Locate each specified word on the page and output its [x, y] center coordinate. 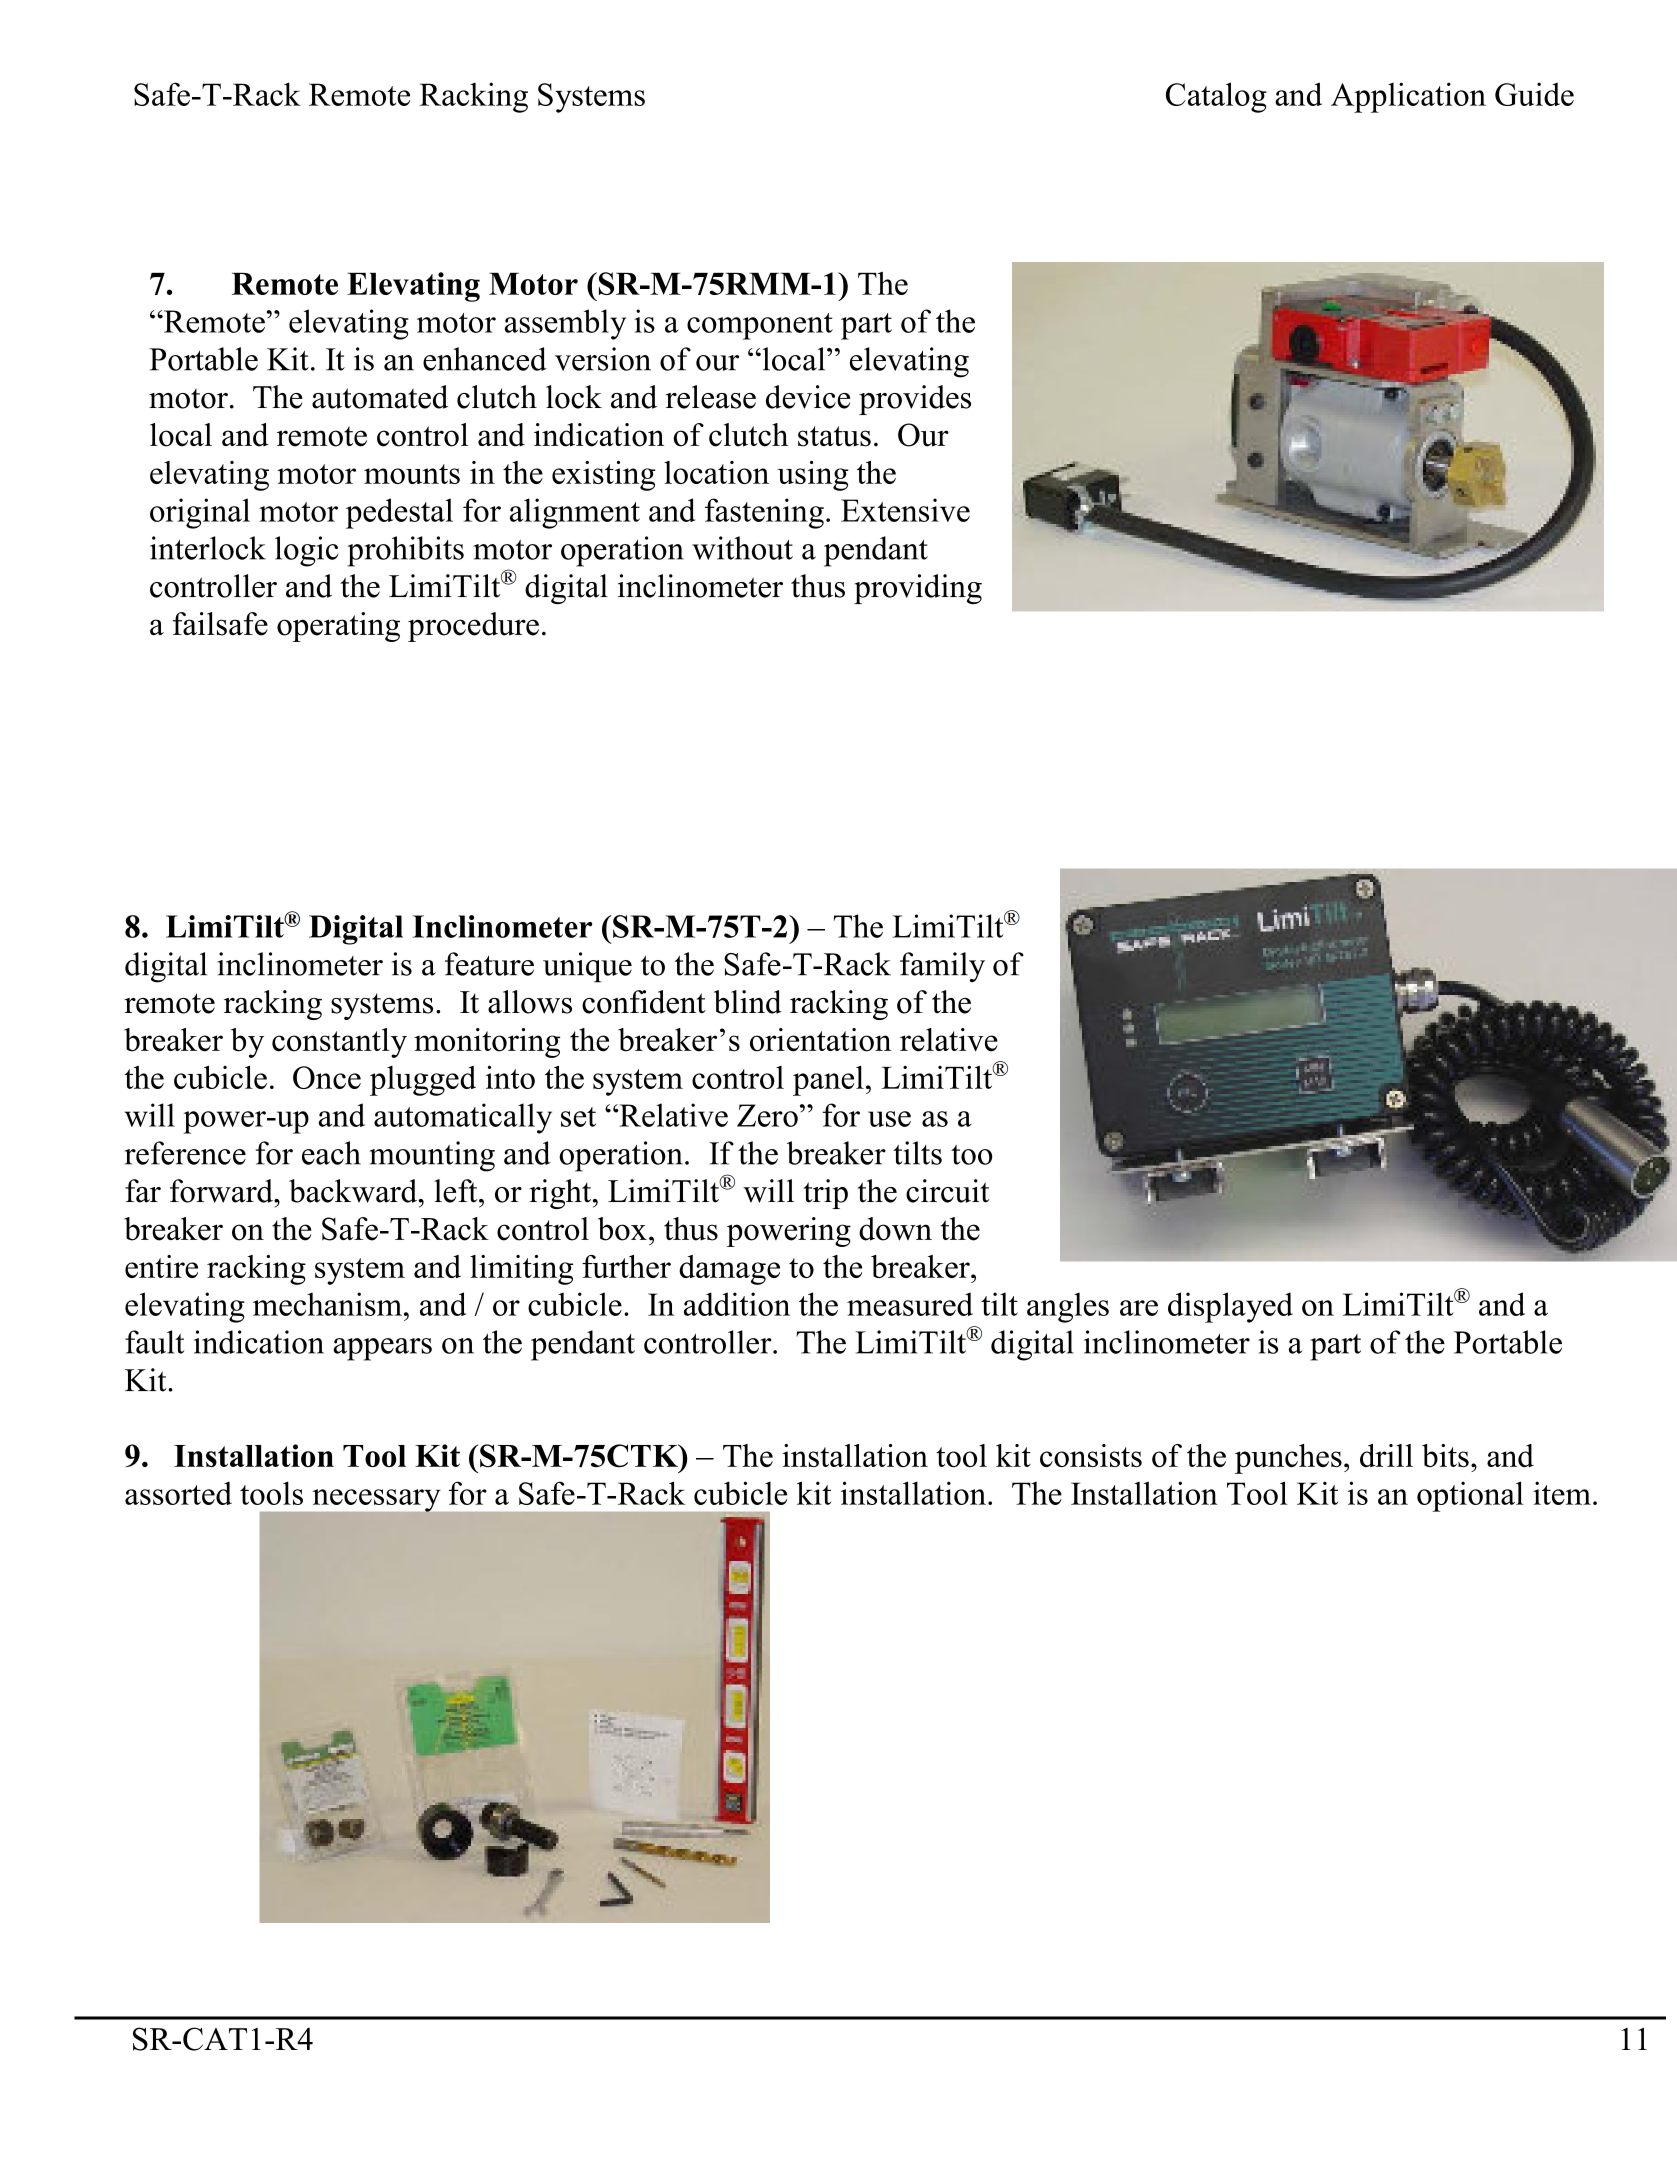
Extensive [905, 510]
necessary [376, 1500]
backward [354, 1191]
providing [918, 589]
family [942, 967]
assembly [565, 324]
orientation [820, 1040]
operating [338, 627]
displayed [1230, 1307]
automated [380, 397]
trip [826, 1194]
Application [1408, 97]
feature [489, 964]
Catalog [1216, 97]
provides [915, 400]
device [808, 397]
